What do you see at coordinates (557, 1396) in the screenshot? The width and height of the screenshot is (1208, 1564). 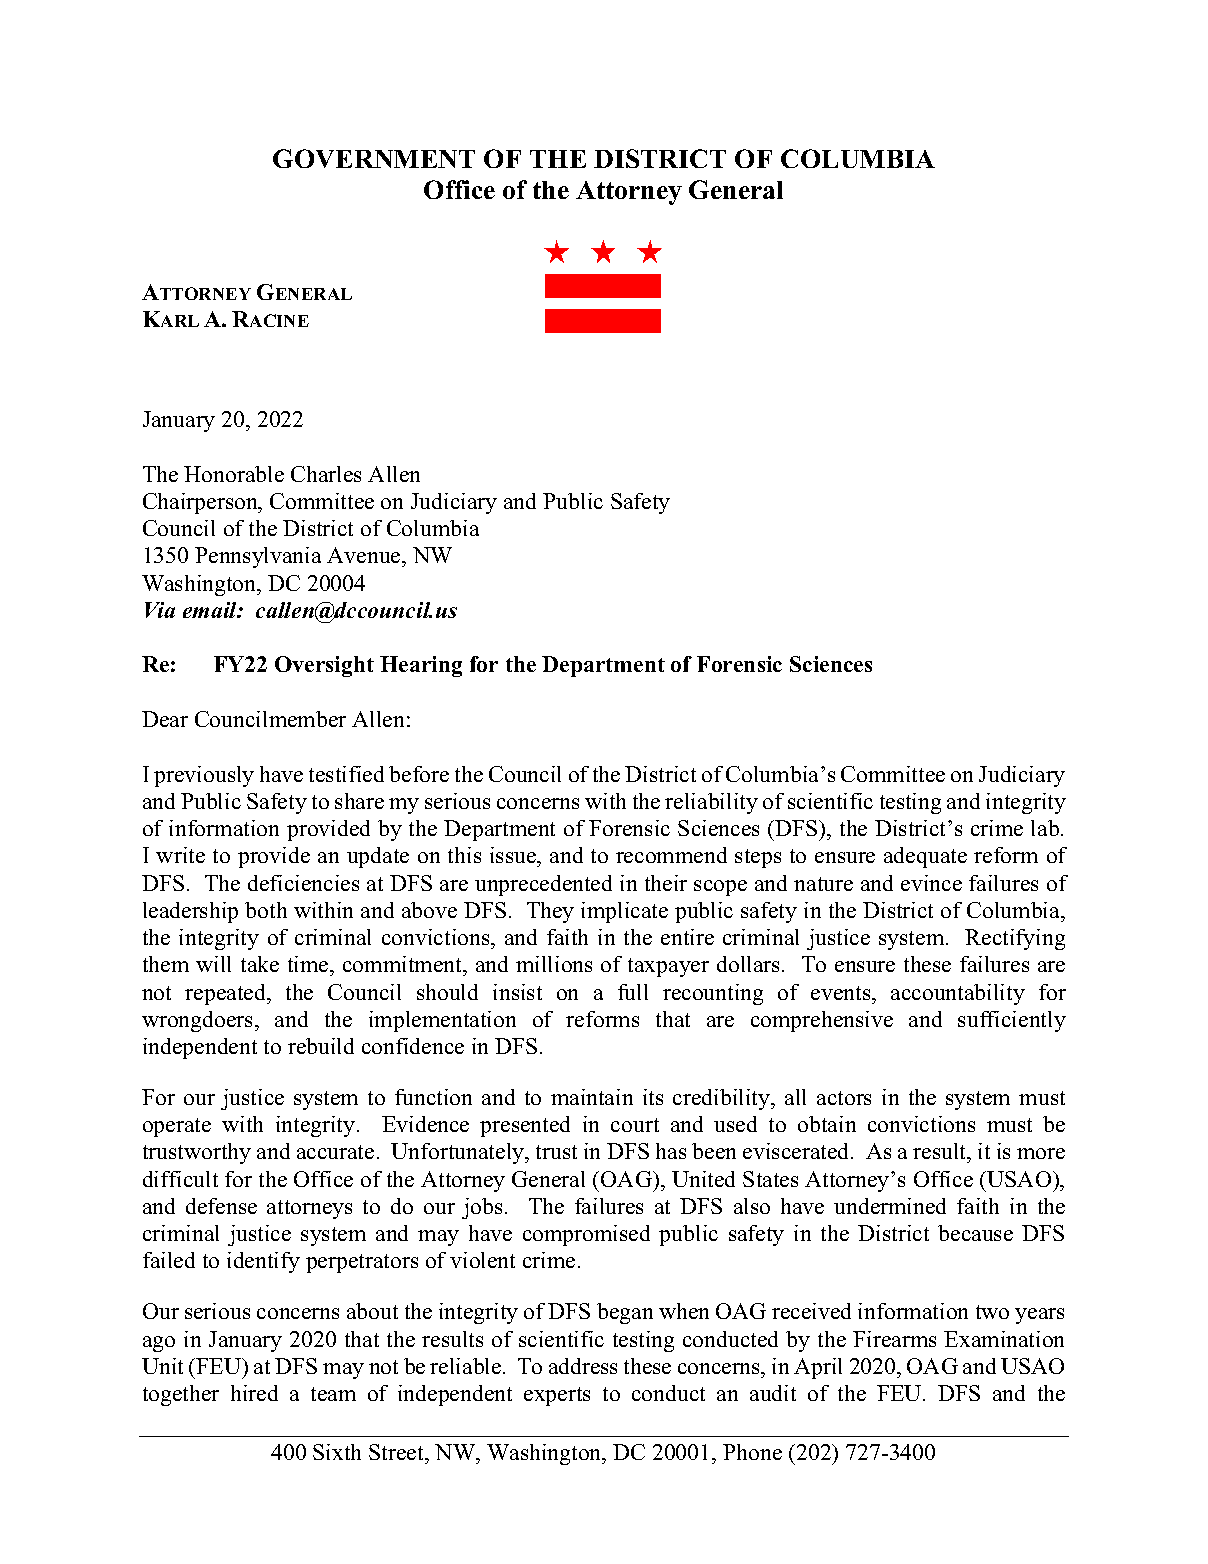 I see `experts` at bounding box center [557, 1396].
